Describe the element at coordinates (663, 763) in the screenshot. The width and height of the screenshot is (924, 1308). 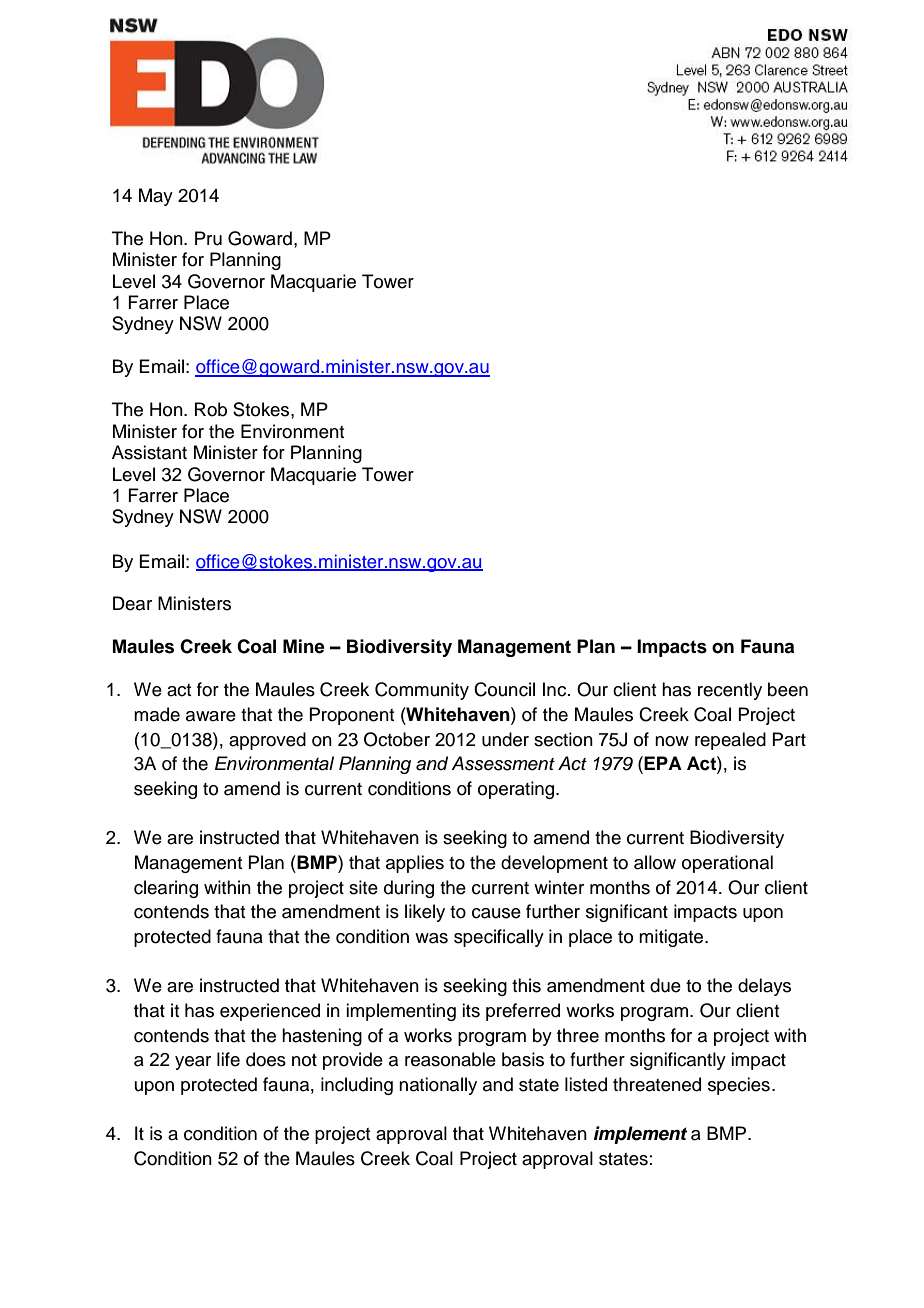
I see `EPA` at that location.
